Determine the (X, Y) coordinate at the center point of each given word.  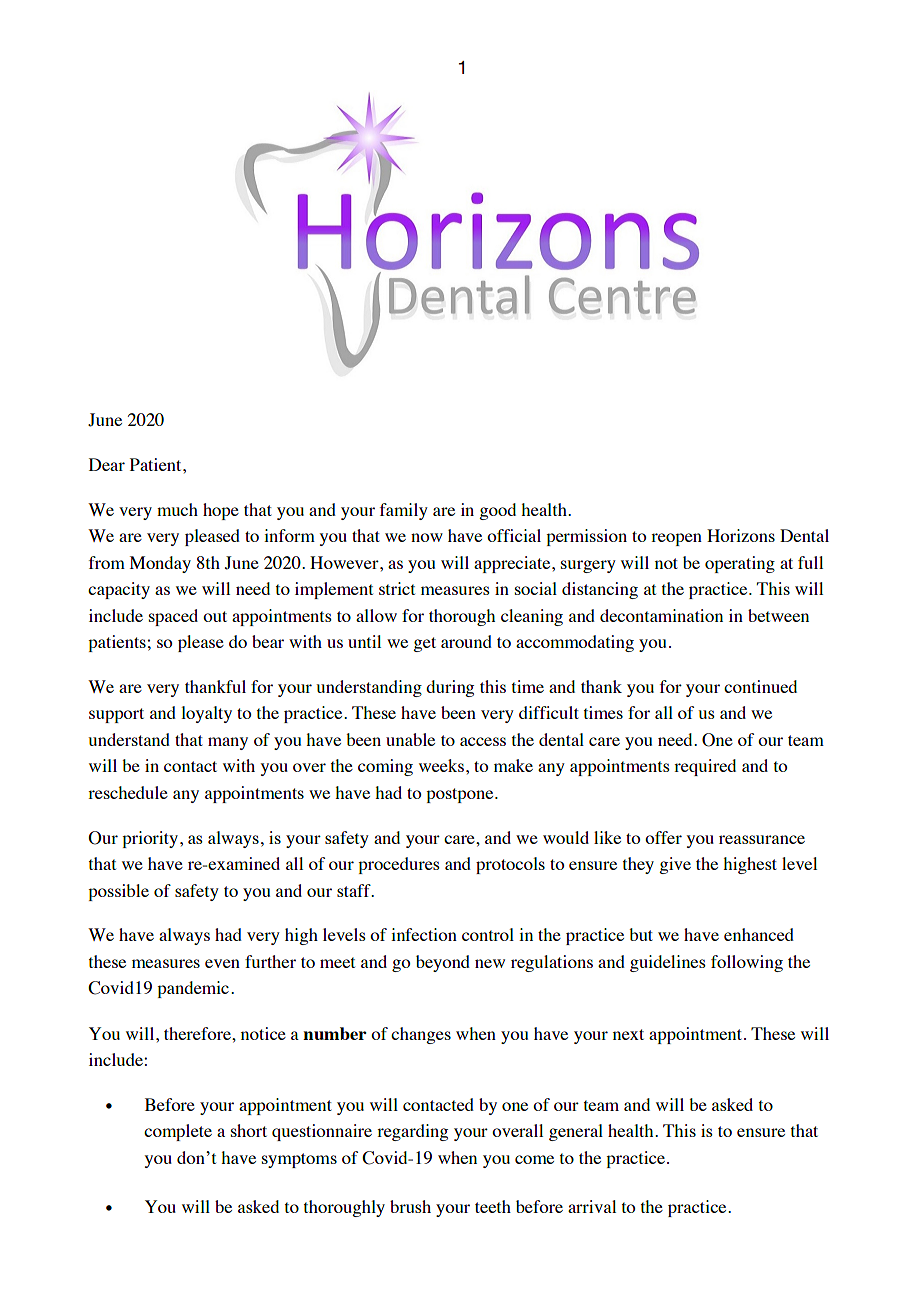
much (177, 509)
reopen (676, 539)
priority (150, 839)
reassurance (762, 839)
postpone (461, 795)
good (497, 511)
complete (178, 1132)
